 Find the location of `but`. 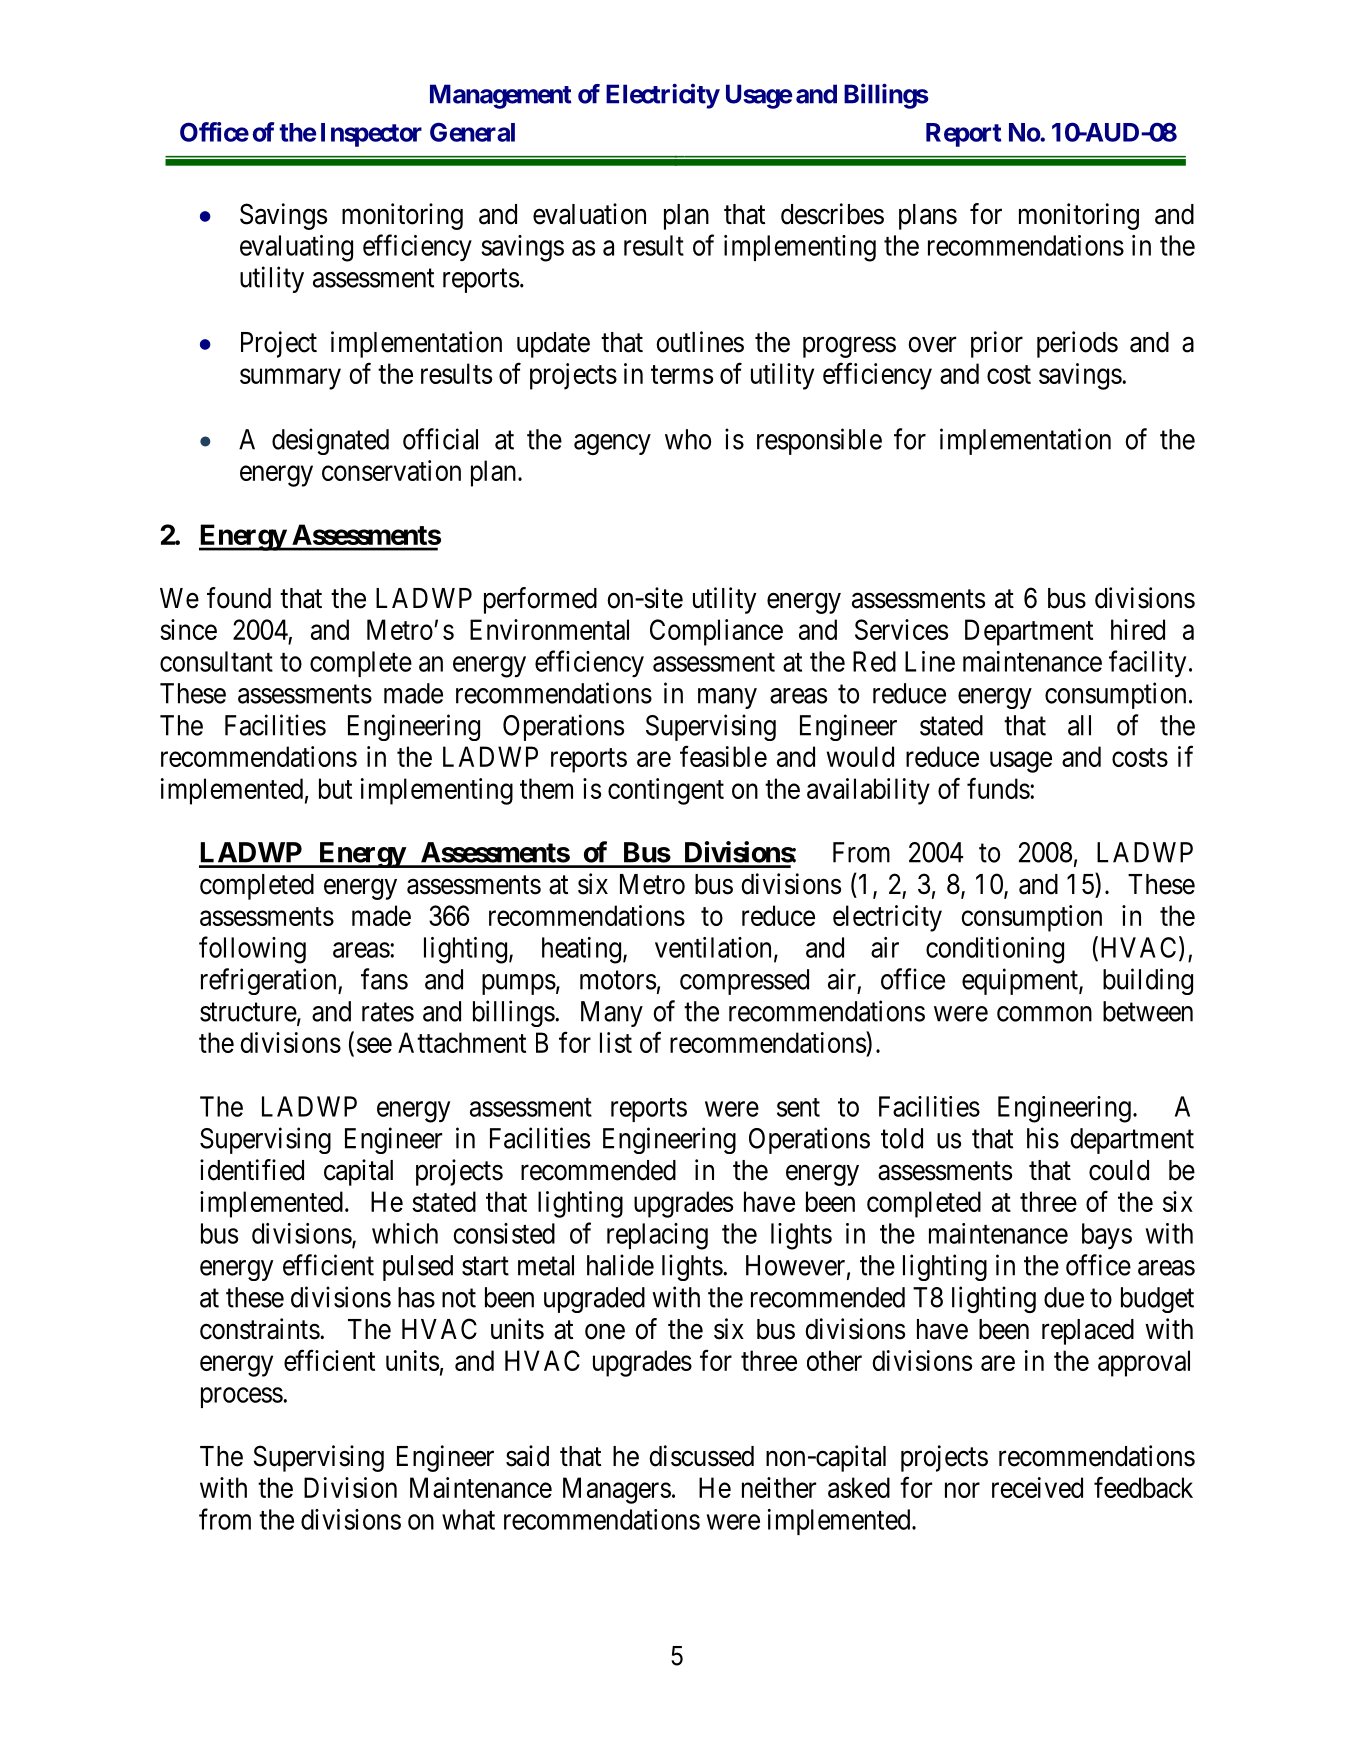

but is located at coordinates (335, 788).
